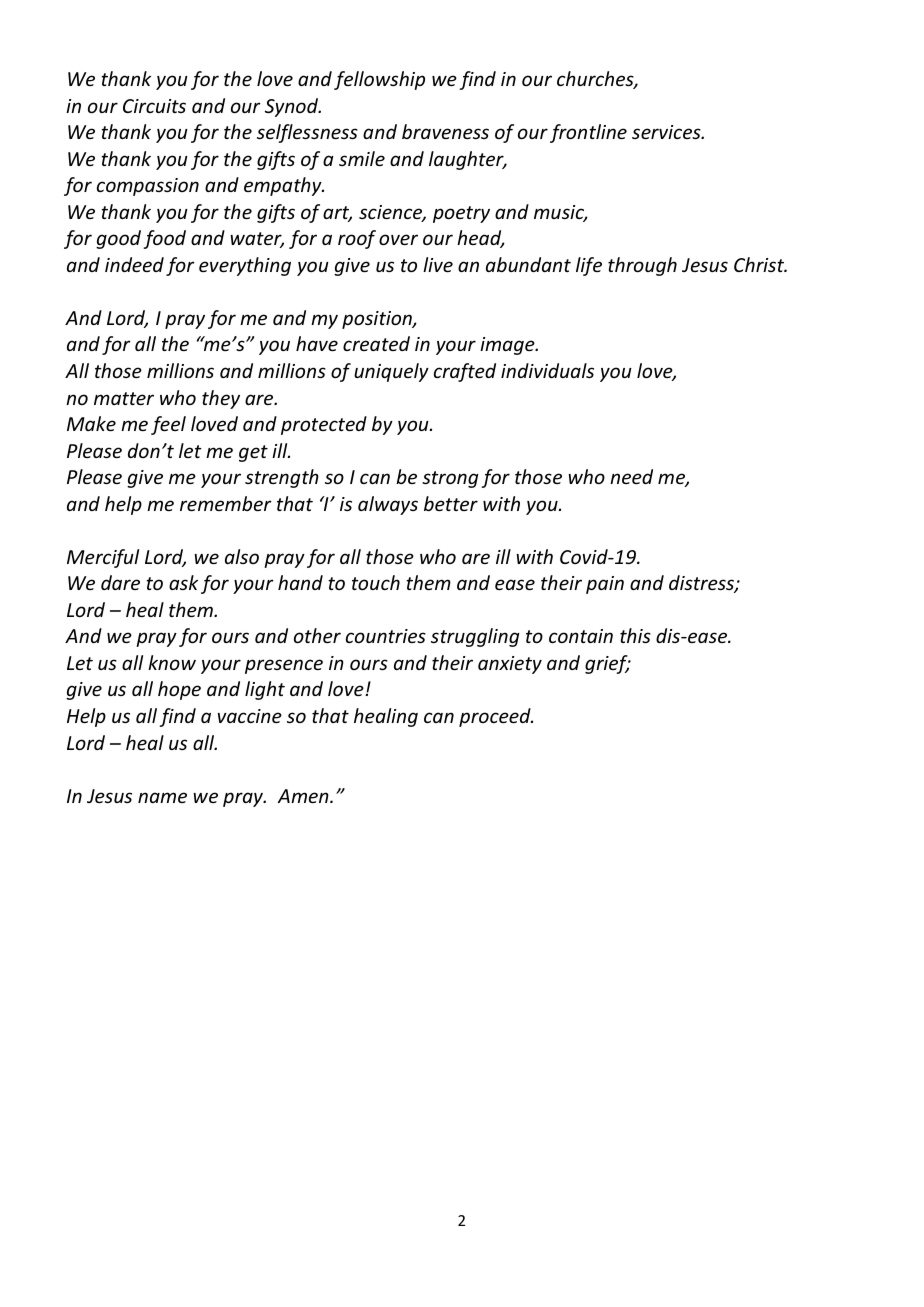  Describe the element at coordinates (642, 266) in the document. I see `through` at that location.
